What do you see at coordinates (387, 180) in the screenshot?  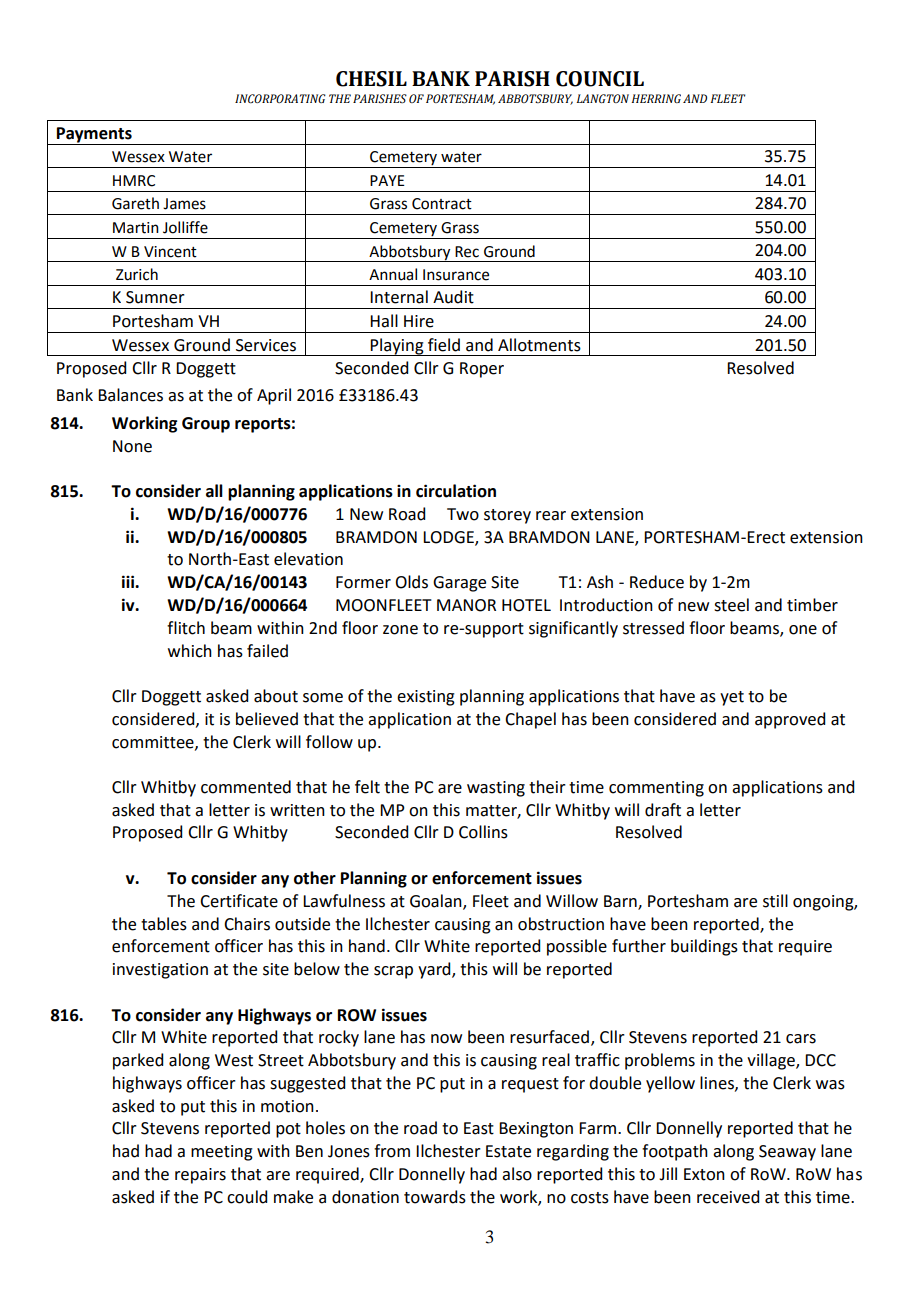 I see `PAYE` at bounding box center [387, 180].
